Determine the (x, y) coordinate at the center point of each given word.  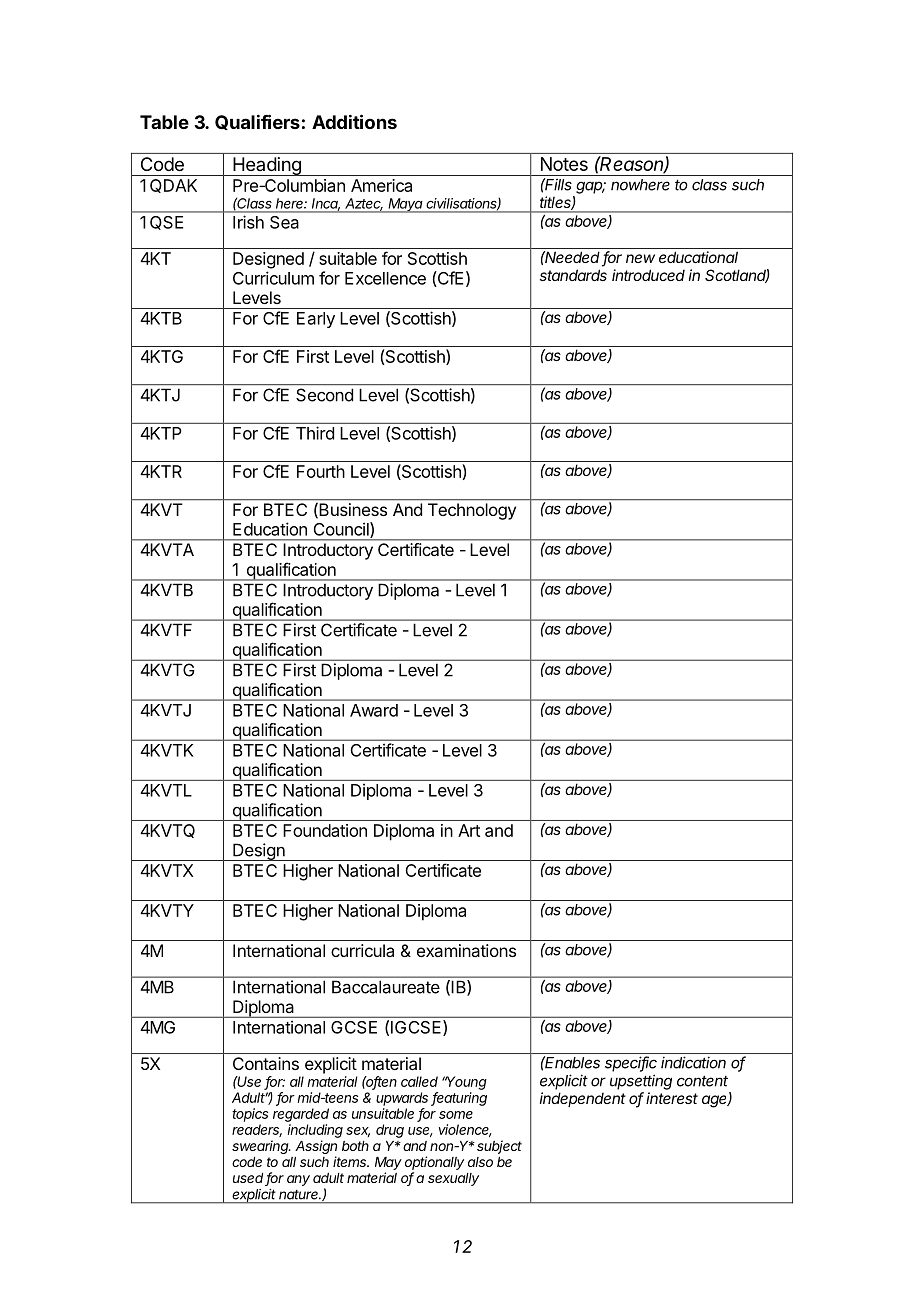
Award (374, 710)
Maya (406, 205)
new (640, 258)
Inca (326, 204)
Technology (472, 511)
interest (672, 1098)
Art (469, 830)
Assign (316, 1148)
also (480, 1162)
